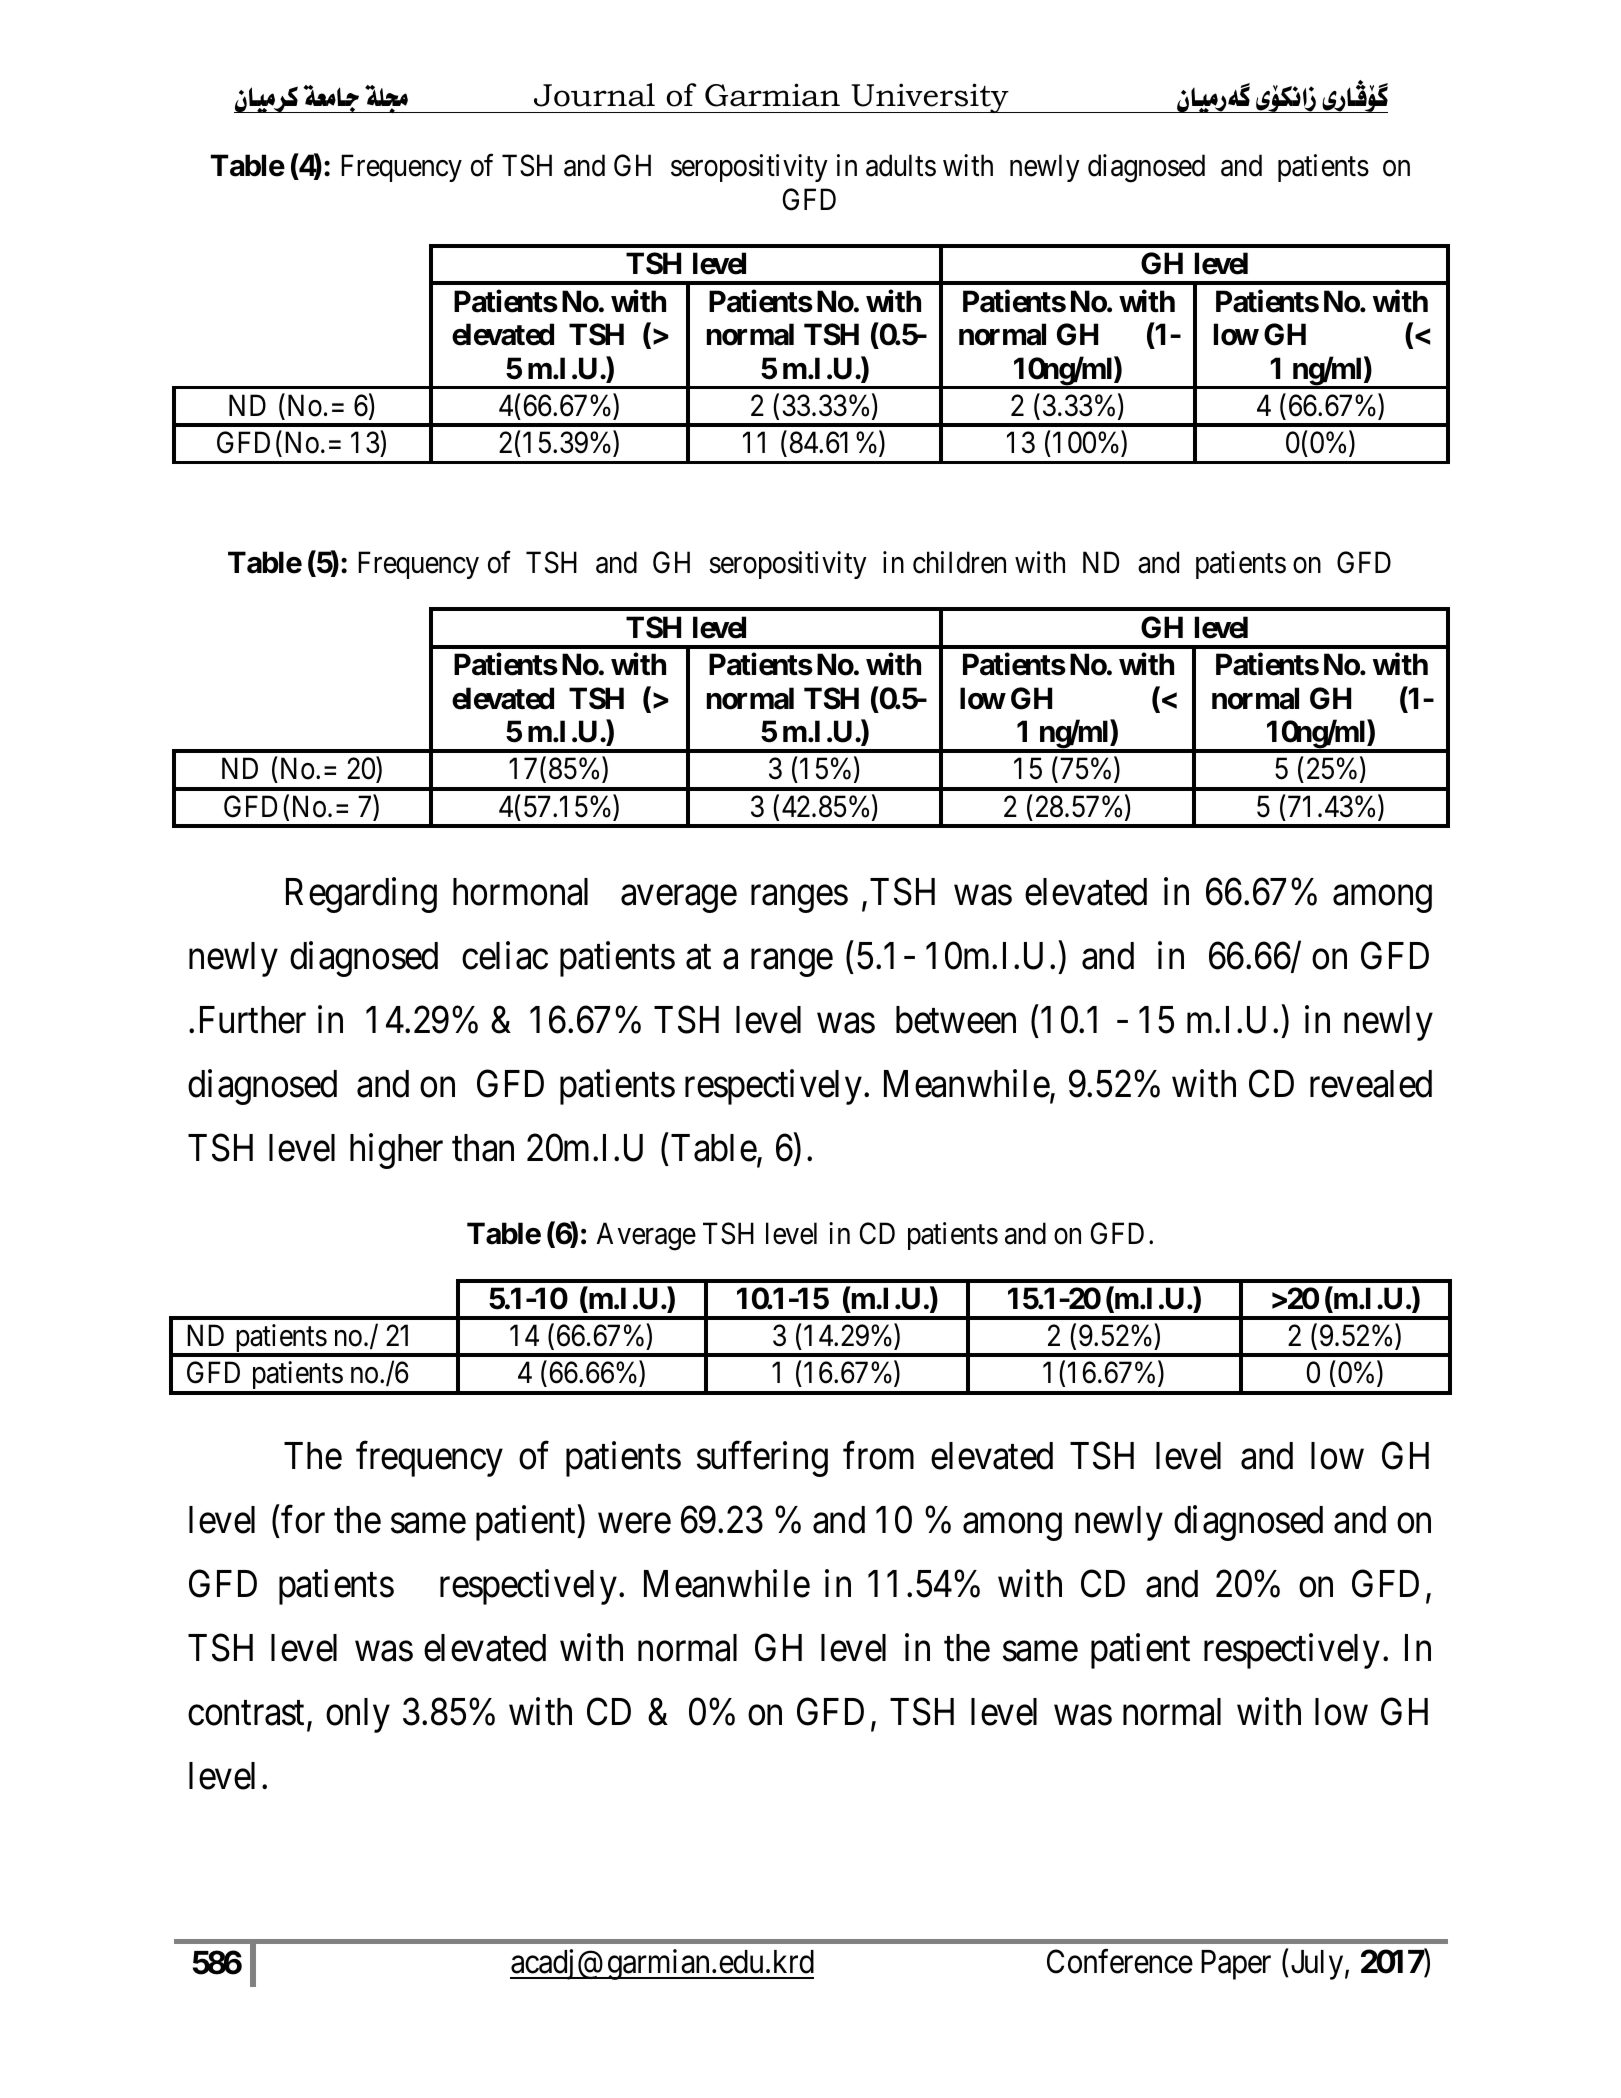  What do you see at coordinates (594, 95) in the page?
I see `Journal` at bounding box center [594, 95].
